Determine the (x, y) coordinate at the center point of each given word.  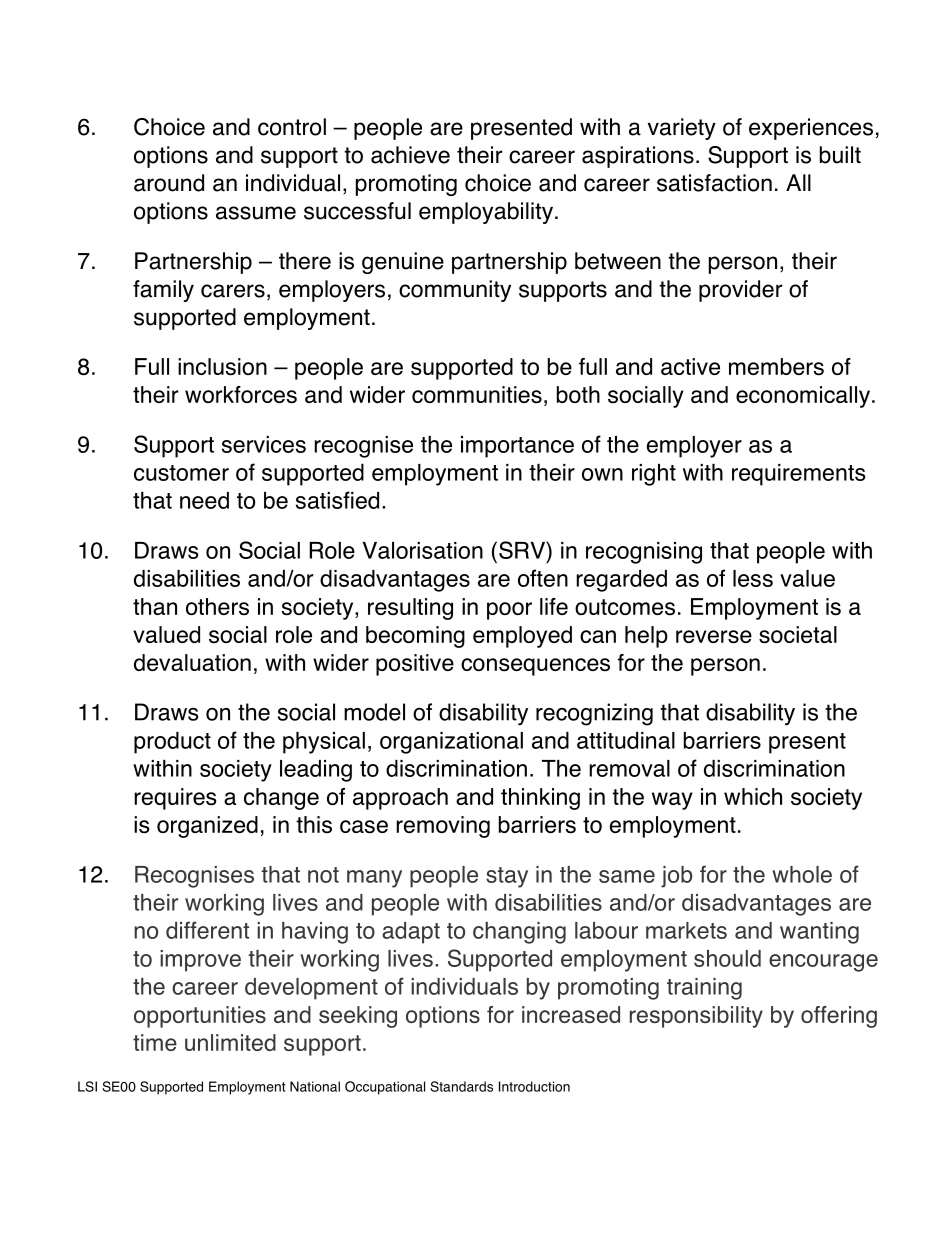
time (155, 1042)
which (753, 796)
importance (517, 447)
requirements (798, 475)
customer (181, 473)
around (169, 183)
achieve (410, 155)
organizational (451, 743)
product (172, 743)
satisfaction (714, 183)
